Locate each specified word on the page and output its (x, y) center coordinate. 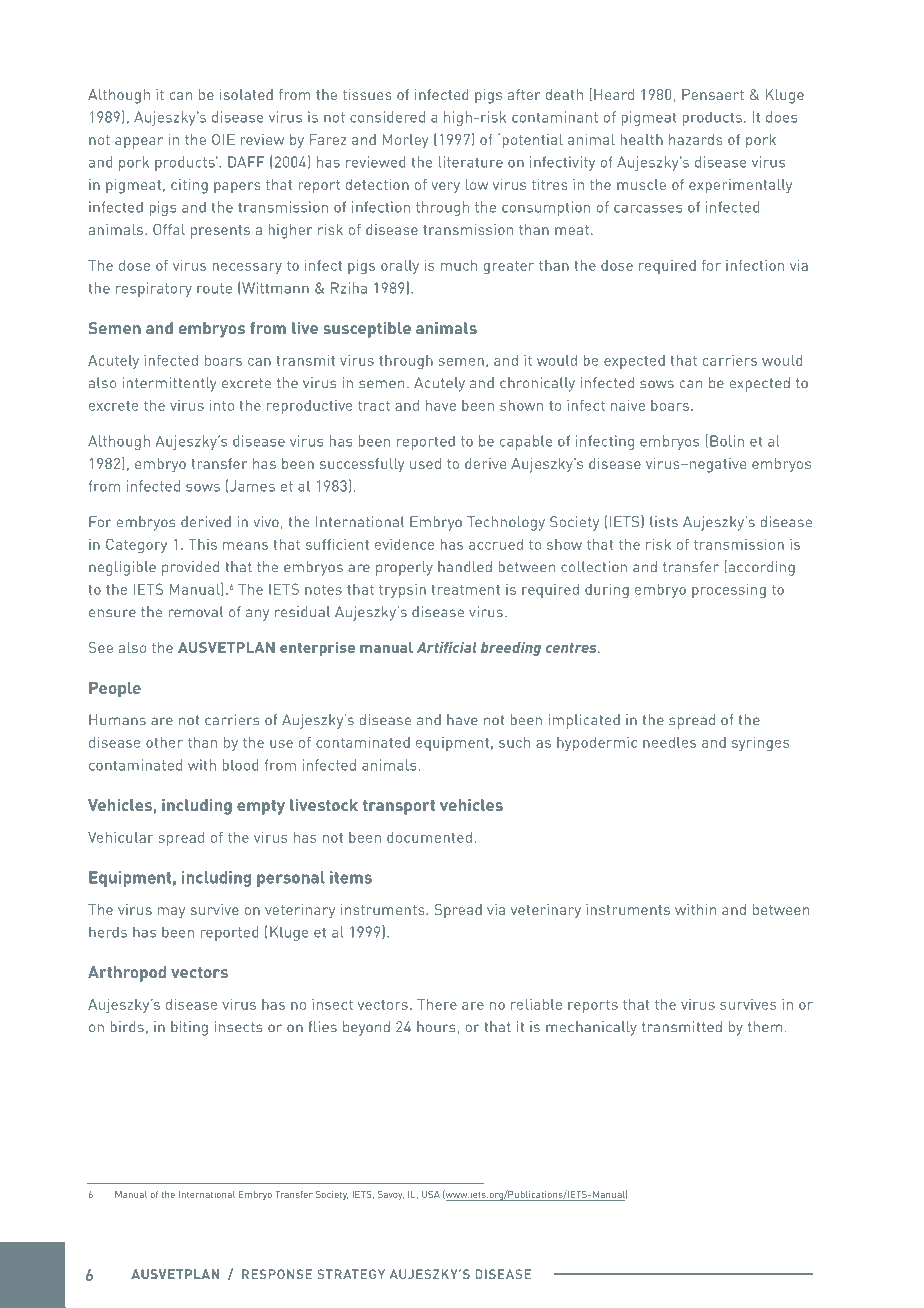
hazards (696, 139)
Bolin (727, 441)
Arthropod (127, 974)
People (115, 689)
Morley (405, 141)
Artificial (446, 647)
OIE (223, 139)
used (425, 463)
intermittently (169, 384)
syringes (761, 743)
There (437, 1004)
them (765, 1027)
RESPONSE (277, 1274)
